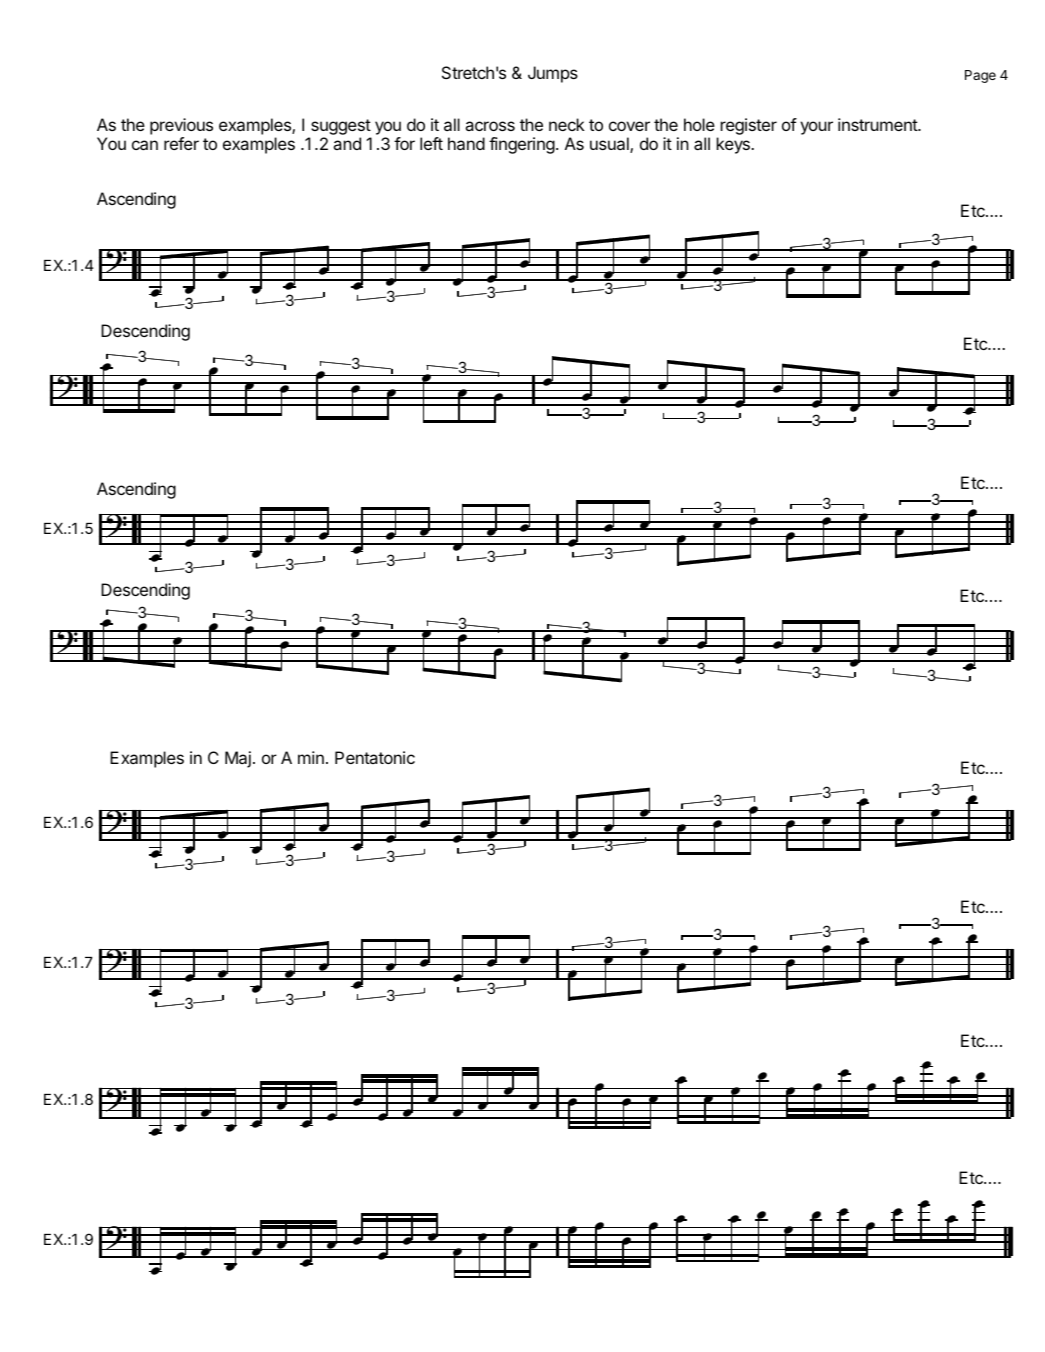  Describe the element at coordinates (522, 145) in the document. I see `fingering` at that location.
